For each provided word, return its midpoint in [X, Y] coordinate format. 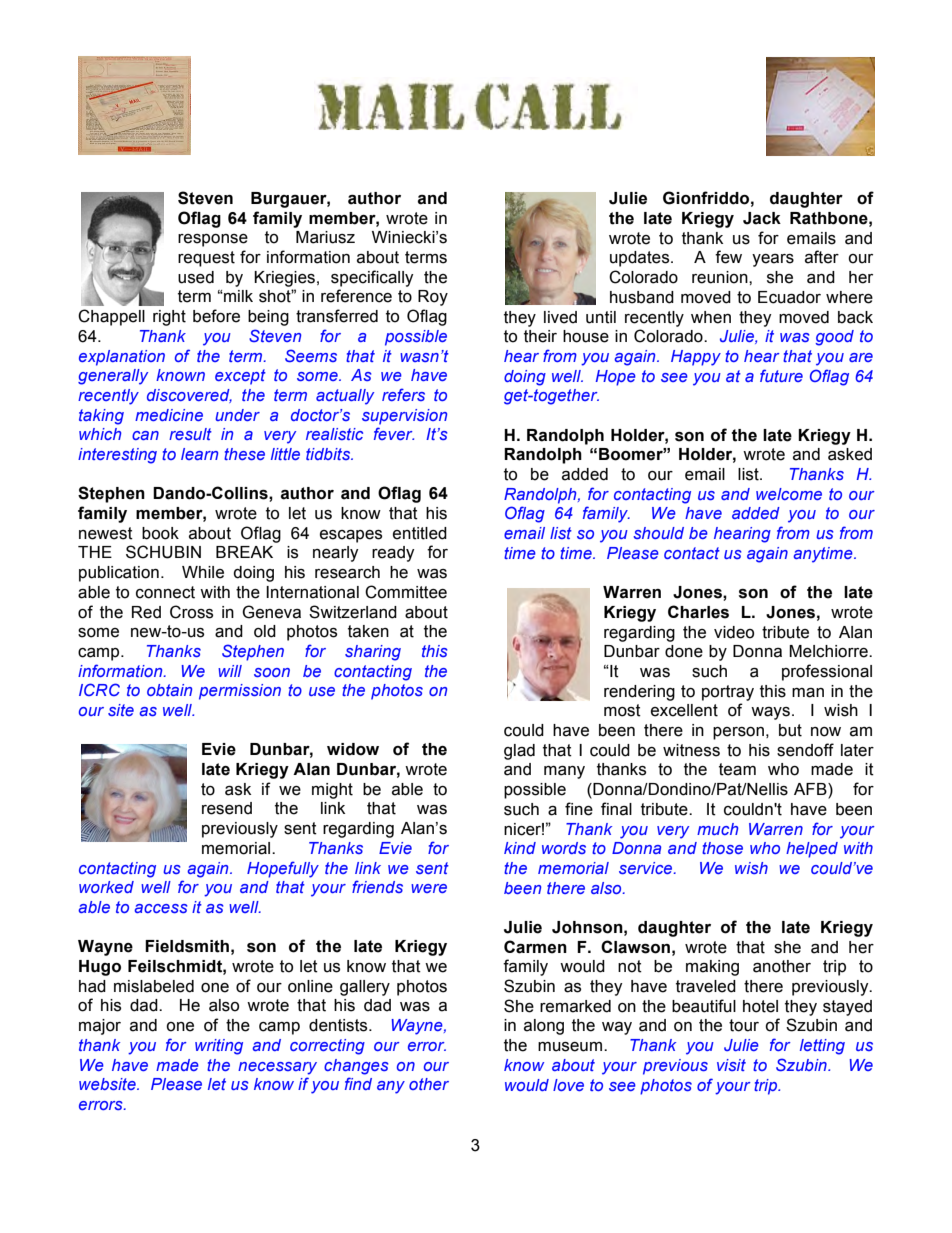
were [429, 888]
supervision [404, 417]
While [203, 572]
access [161, 908]
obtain [169, 690]
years [773, 260]
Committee [406, 592]
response [213, 240]
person [738, 733]
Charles [698, 612]
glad [519, 752]
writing [219, 1047]
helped [812, 850]
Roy [433, 298]
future [781, 375]
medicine [169, 415]
